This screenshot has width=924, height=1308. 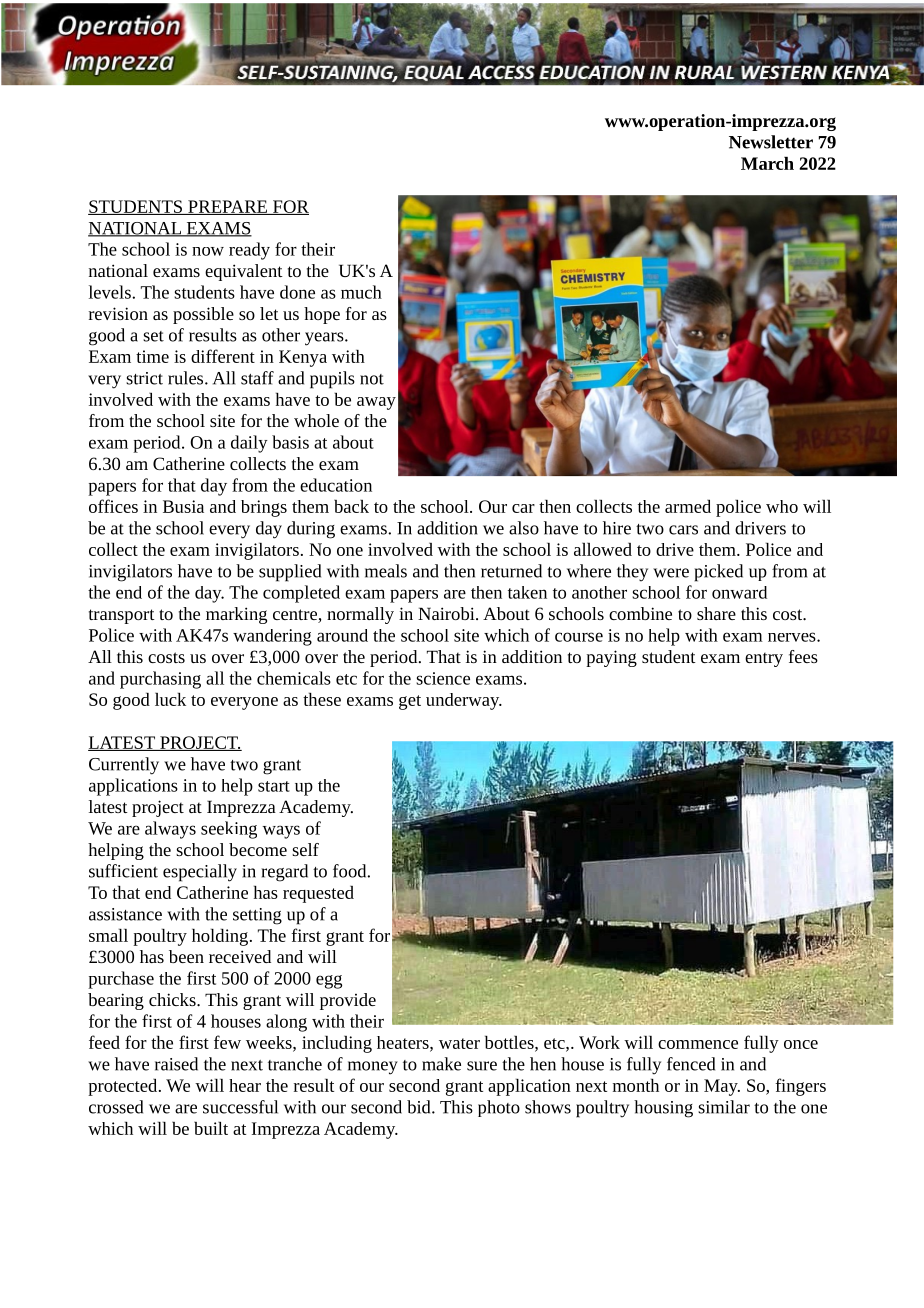 What do you see at coordinates (361, 292) in the screenshot?
I see `much` at bounding box center [361, 292].
